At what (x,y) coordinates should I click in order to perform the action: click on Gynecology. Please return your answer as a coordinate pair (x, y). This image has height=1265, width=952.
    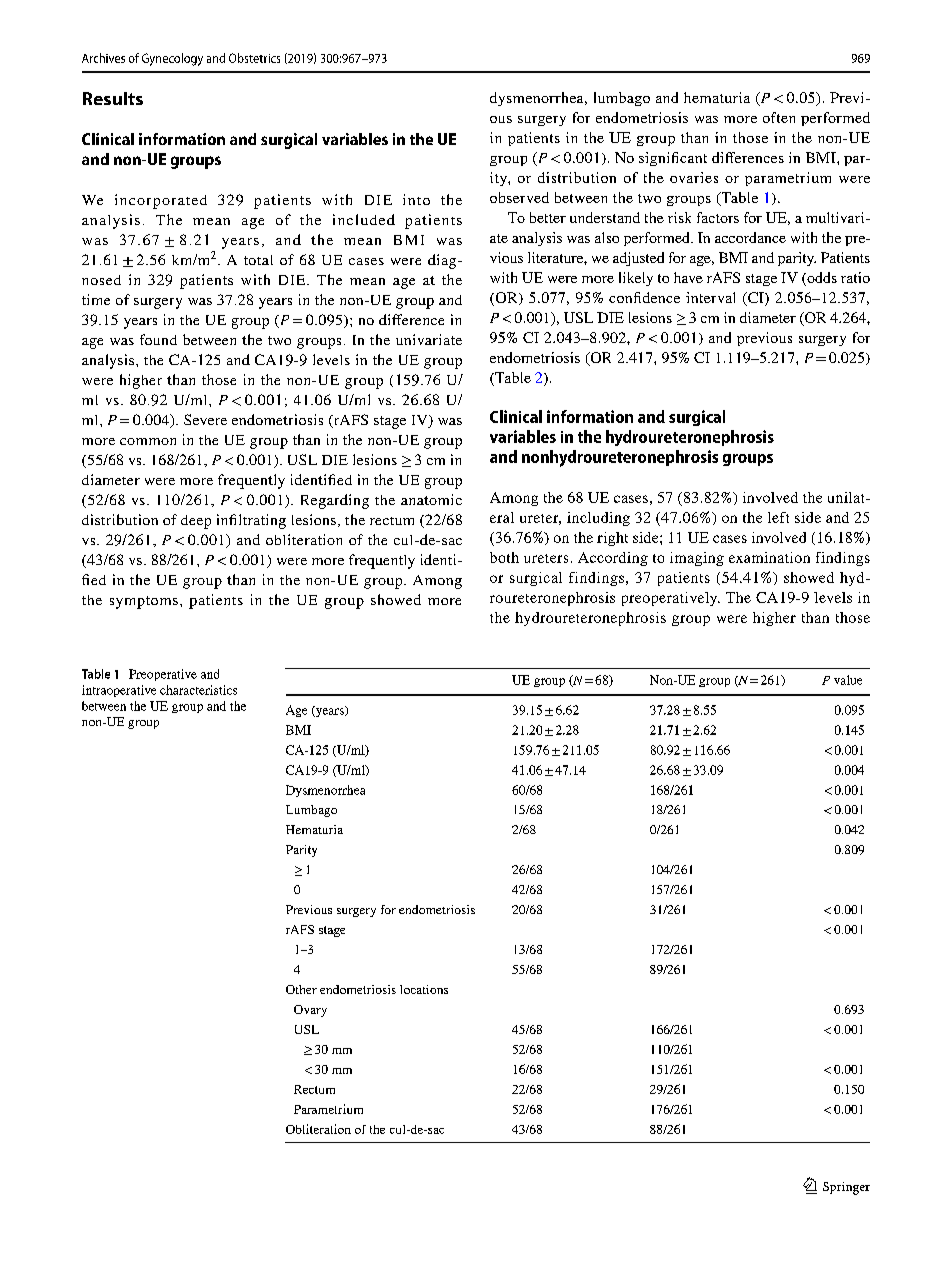
    Looking at the image, I should click on (172, 59).
